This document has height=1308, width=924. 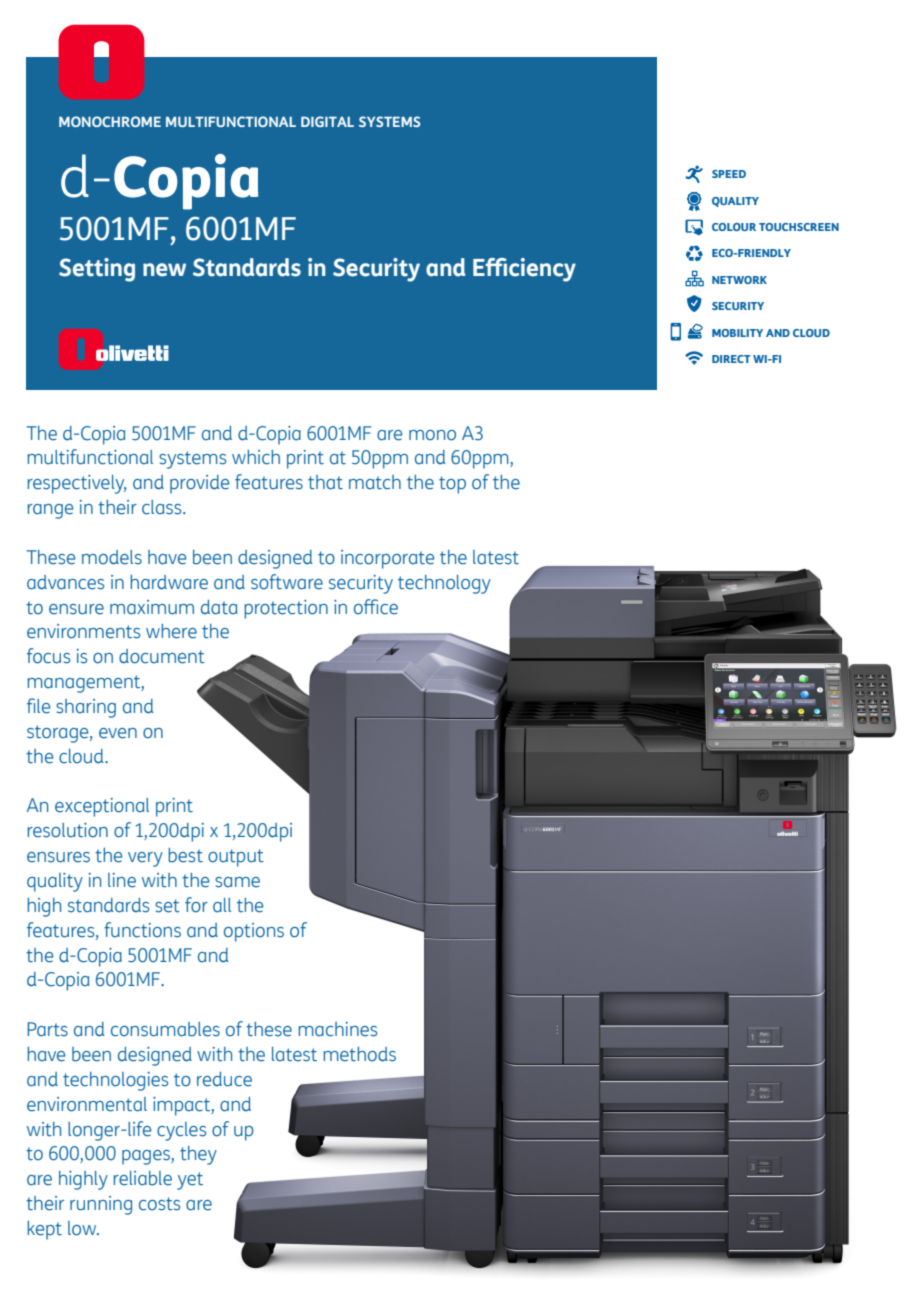 I want to click on SPEED, so click(x=729, y=174).
